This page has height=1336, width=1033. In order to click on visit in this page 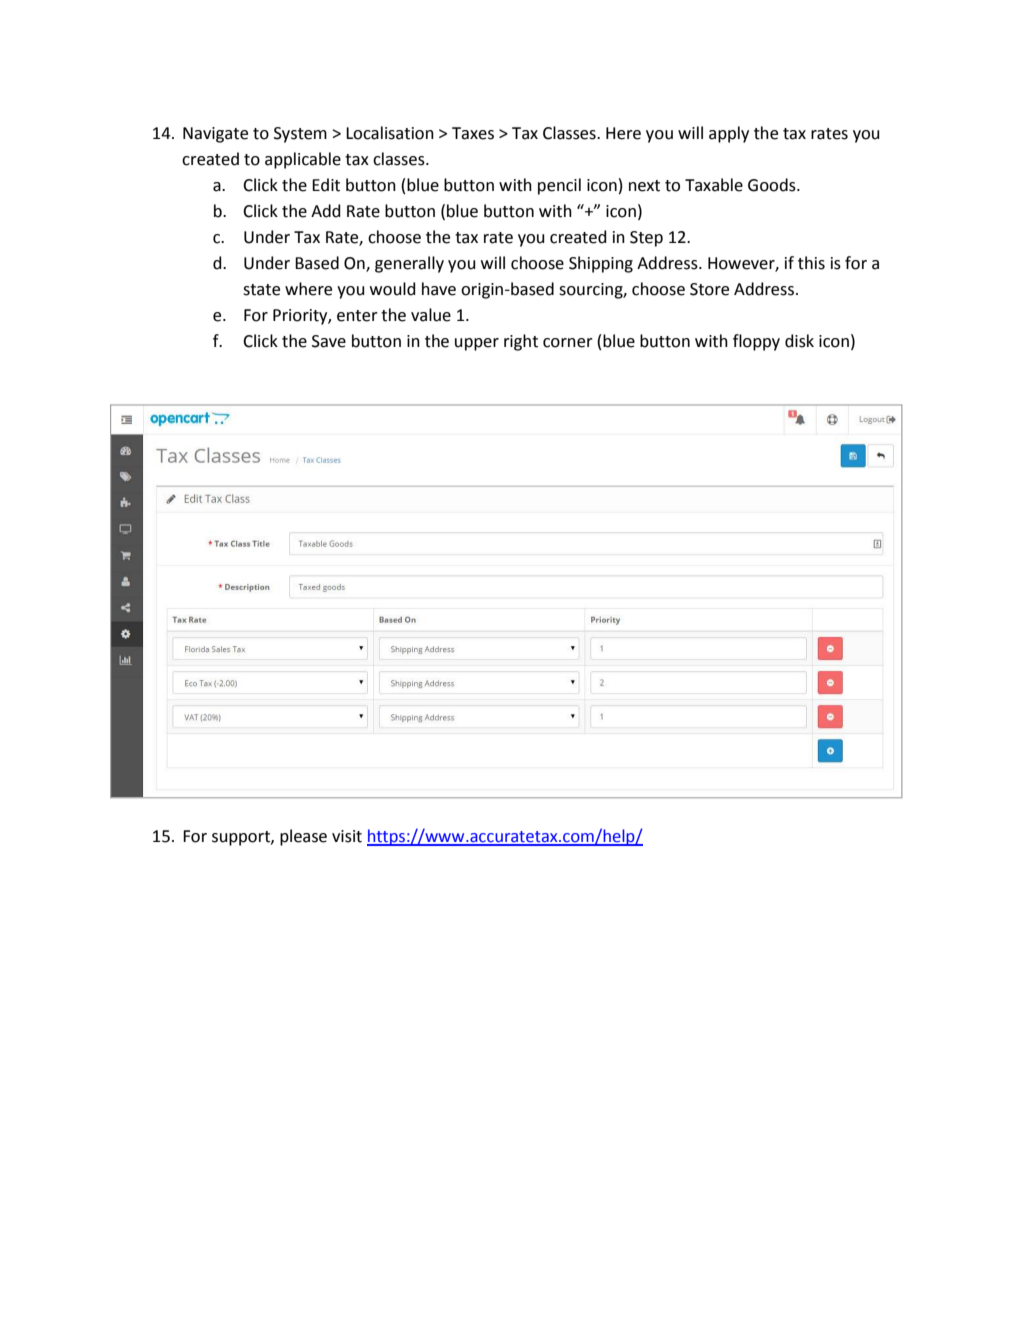, I will do `click(347, 836)`.
